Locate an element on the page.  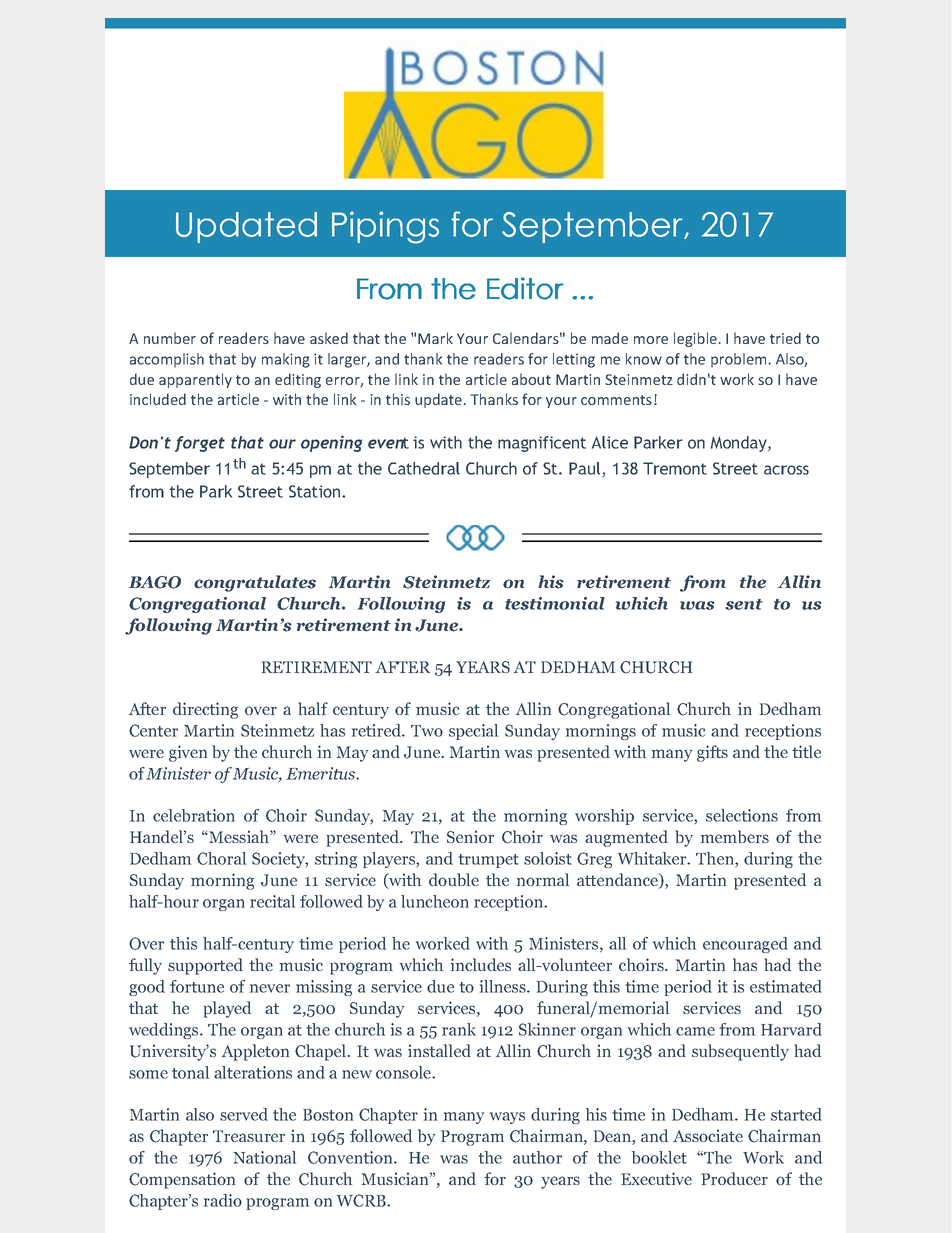
across is located at coordinates (786, 470).
